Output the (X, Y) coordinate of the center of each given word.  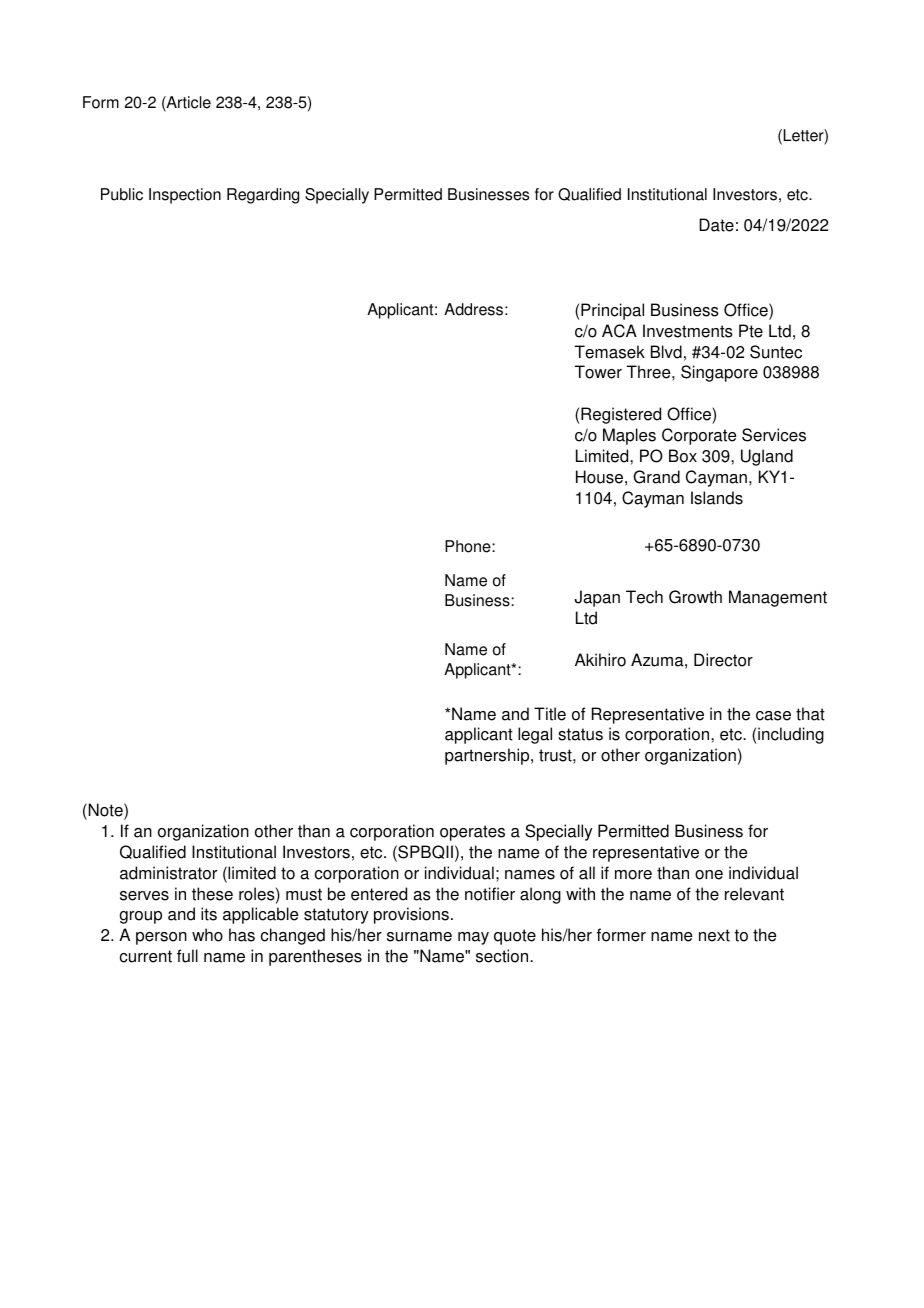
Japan (597, 598)
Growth (695, 597)
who (207, 935)
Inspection (185, 196)
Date (716, 225)
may (473, 938)
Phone (469, 546)
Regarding (263, 196)
